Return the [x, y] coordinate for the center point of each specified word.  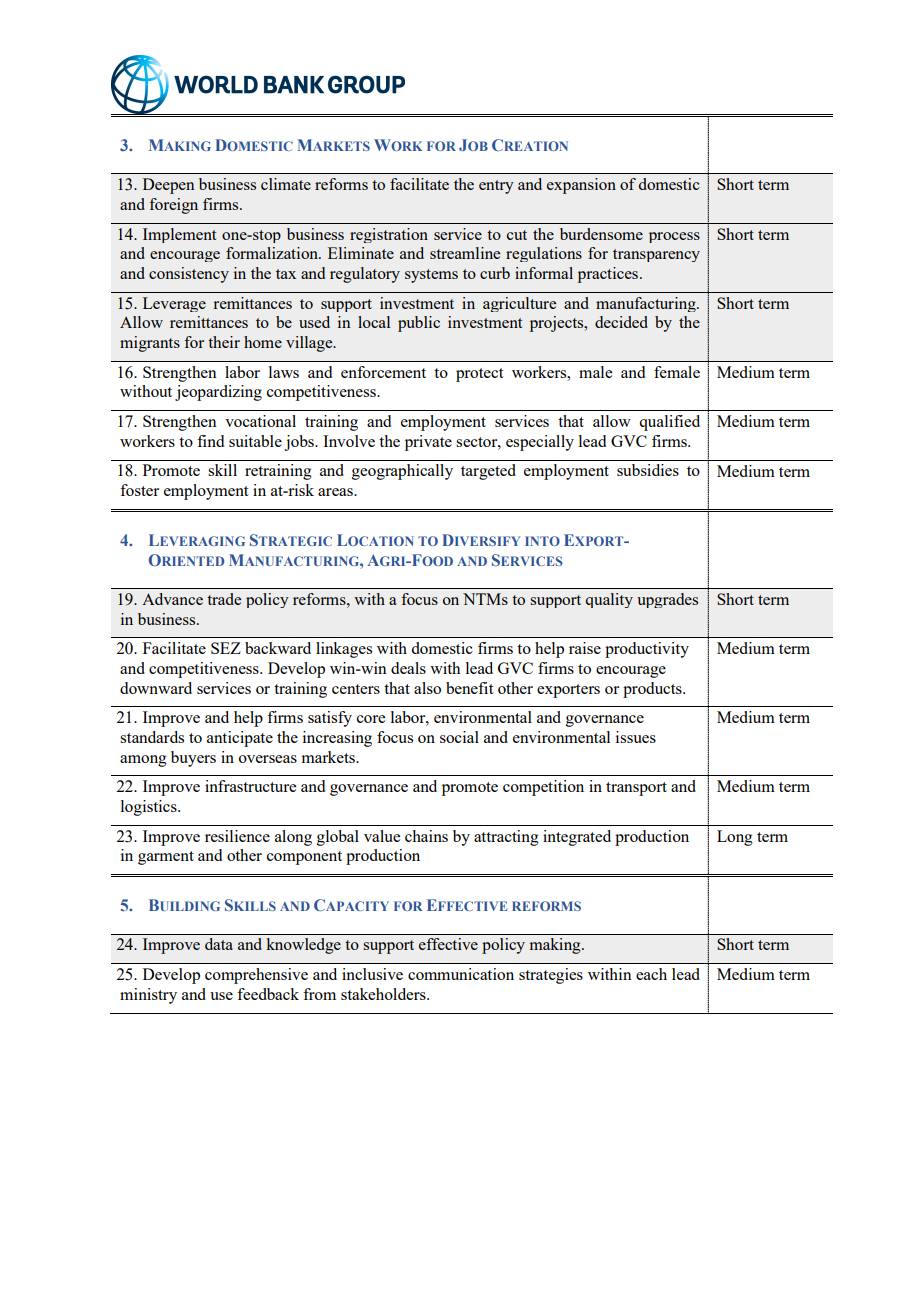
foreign [173, 206]
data [219, 944]
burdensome [601, 234]
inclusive [372, 974]
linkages [344, 650]
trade [224, 599]
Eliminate [361, 253]
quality [609, 600]
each [651, 974]
